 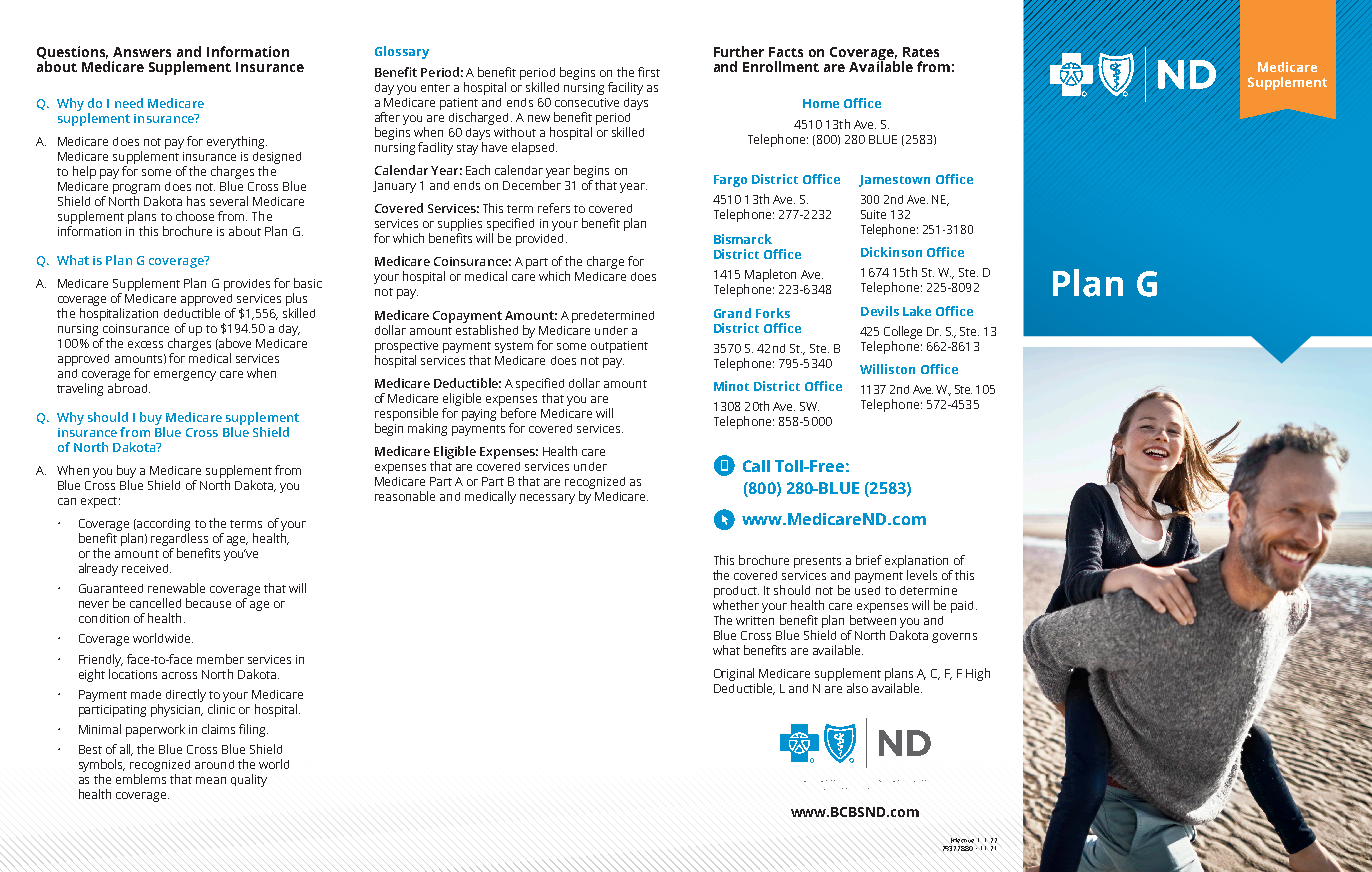 What do you see at coordinates (142, 52) in the document?
I see `Answers` at bounding box center [142, 52].
